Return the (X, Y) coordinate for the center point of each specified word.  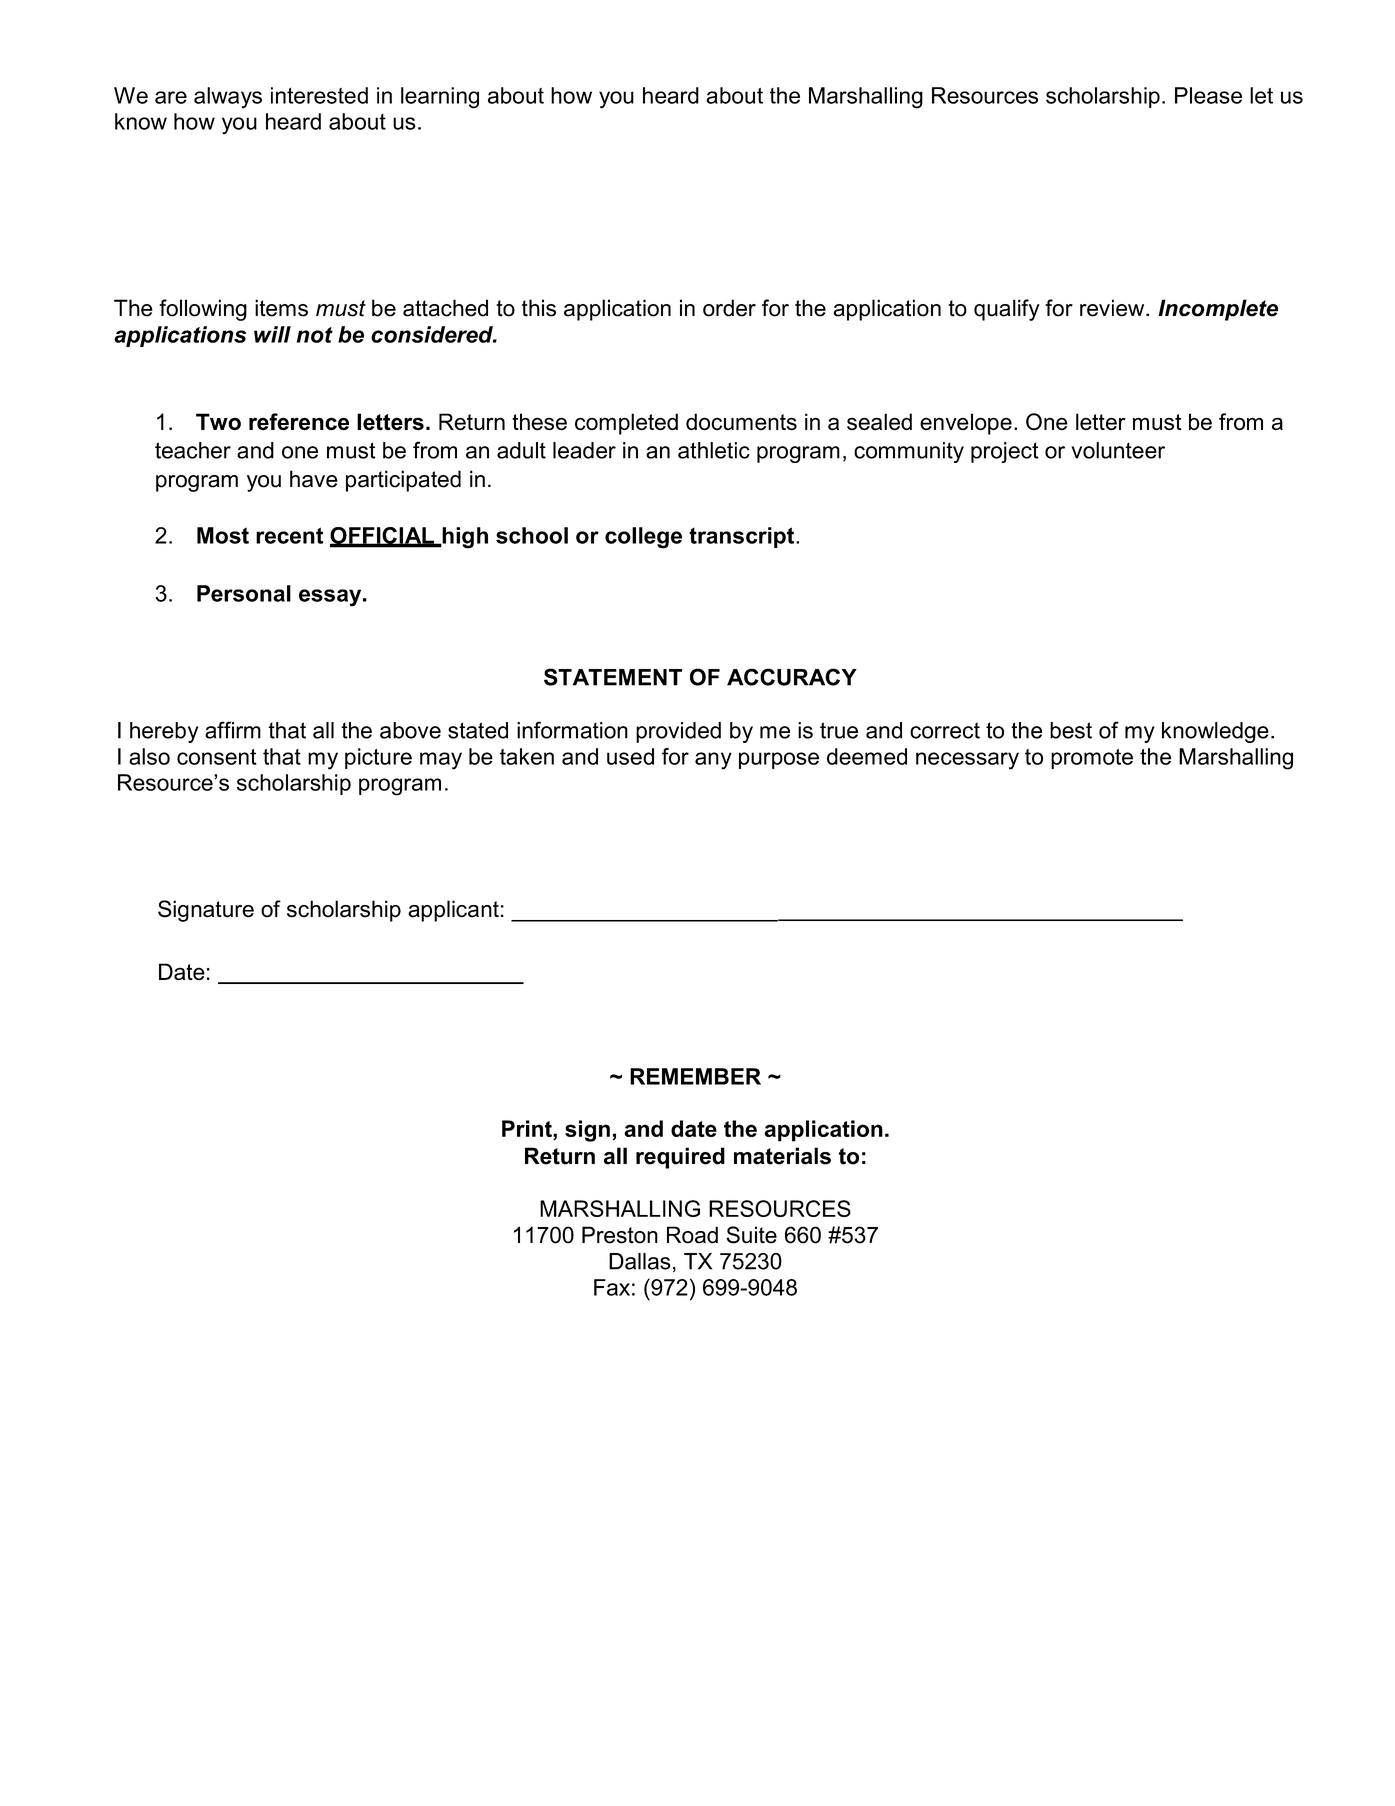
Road (692, 1235)
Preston (620, 1235)
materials (782, 1156)
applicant (453, 911)
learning (440, 98)
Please (1208, 95)
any (713, 761)
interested (319, 95)
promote (1092, 759)
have (314, 479)
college (643, 538)
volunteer (1118, 450)
